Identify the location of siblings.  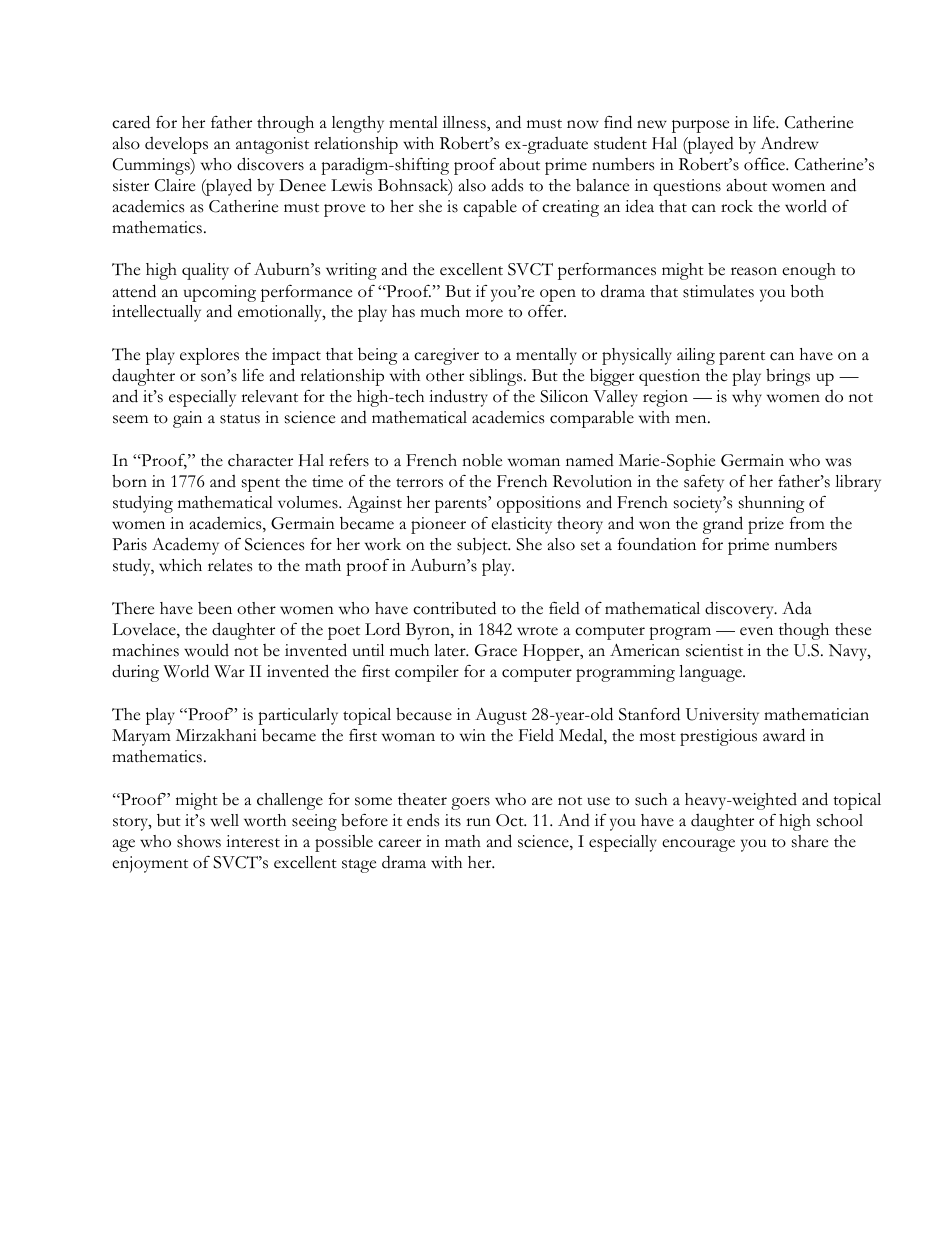
(497, 377).
